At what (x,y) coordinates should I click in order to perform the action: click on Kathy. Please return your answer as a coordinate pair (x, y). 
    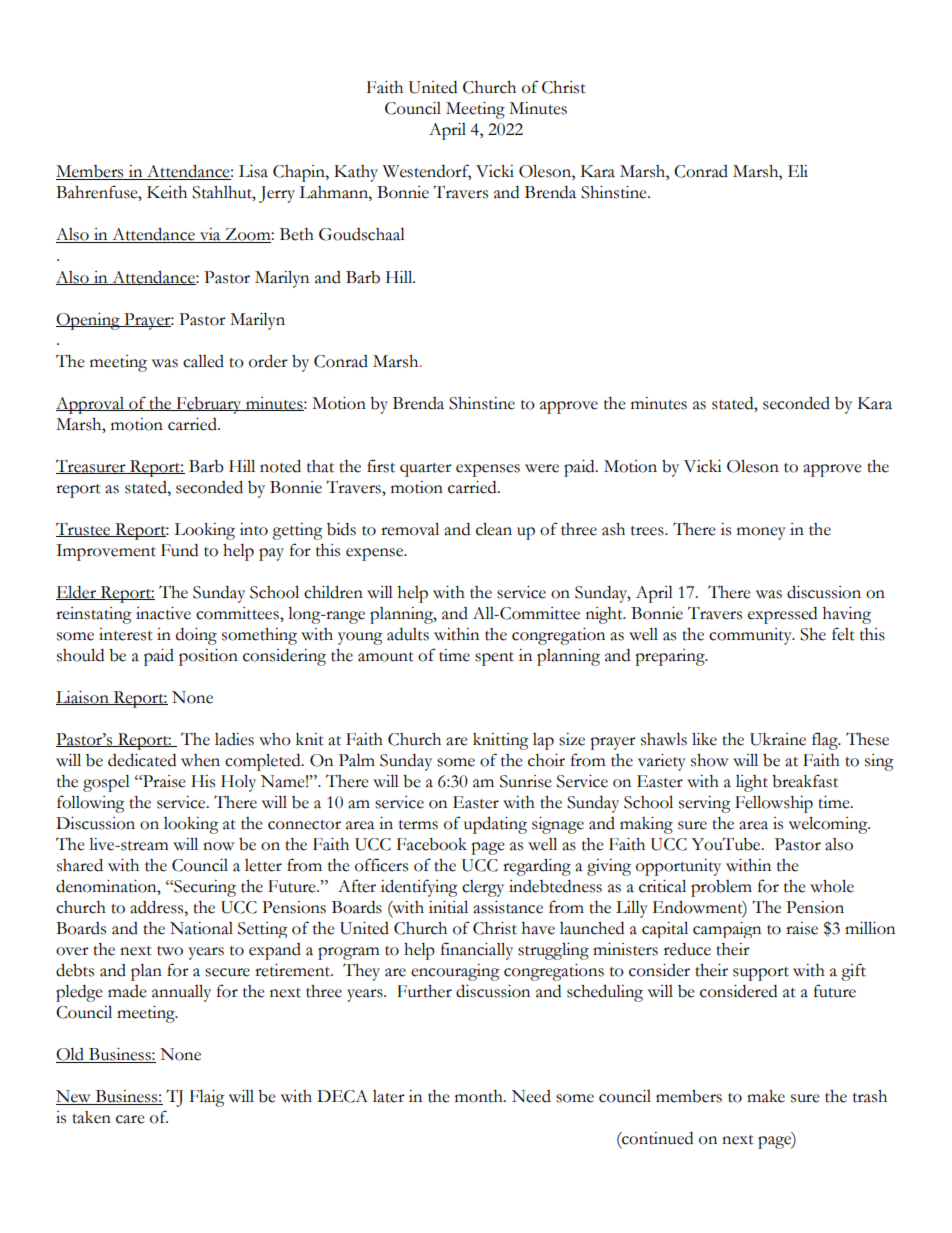
    Looking at the image, I should click on (356, 173).
